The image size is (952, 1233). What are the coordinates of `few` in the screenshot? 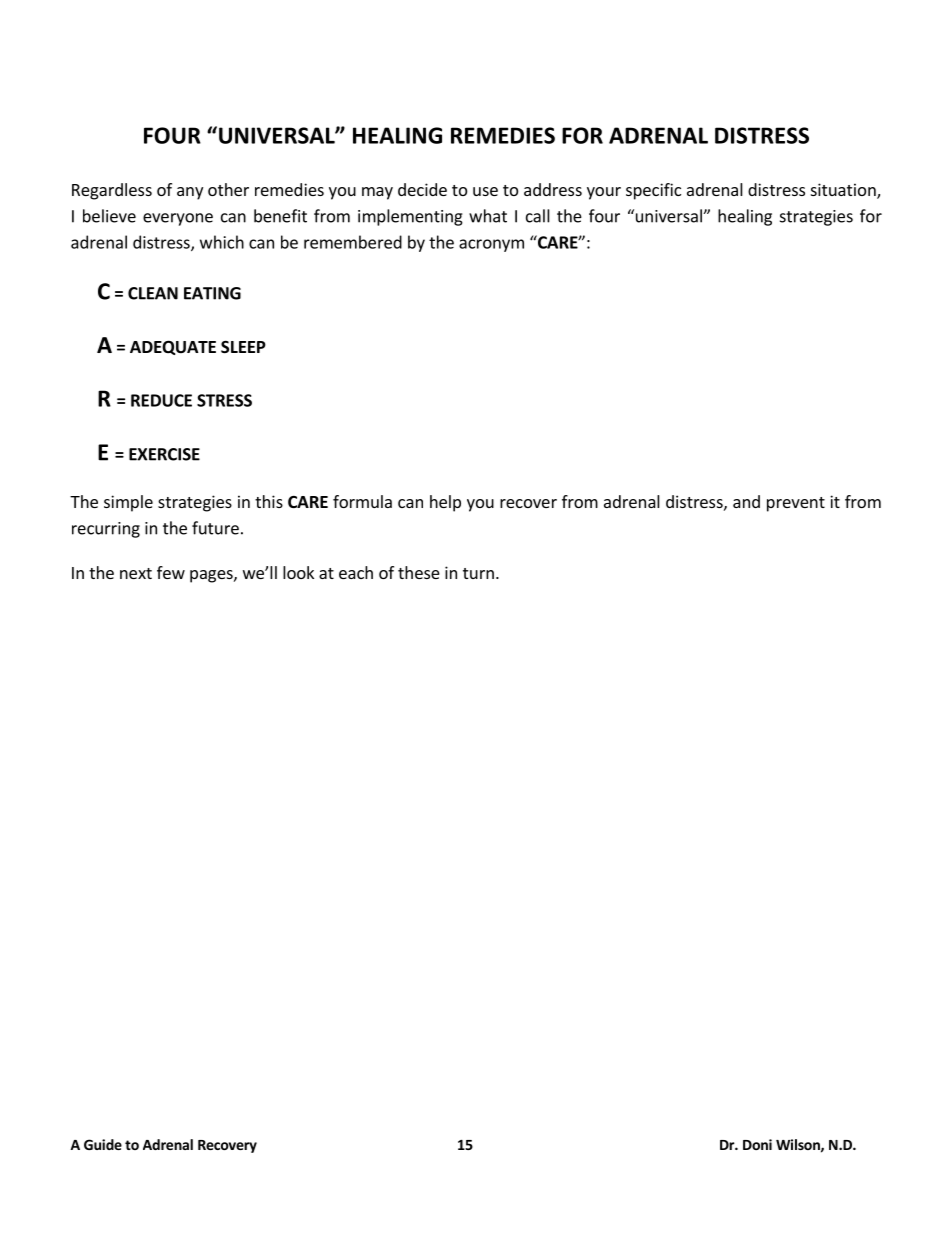 It's located at (171, 572).
